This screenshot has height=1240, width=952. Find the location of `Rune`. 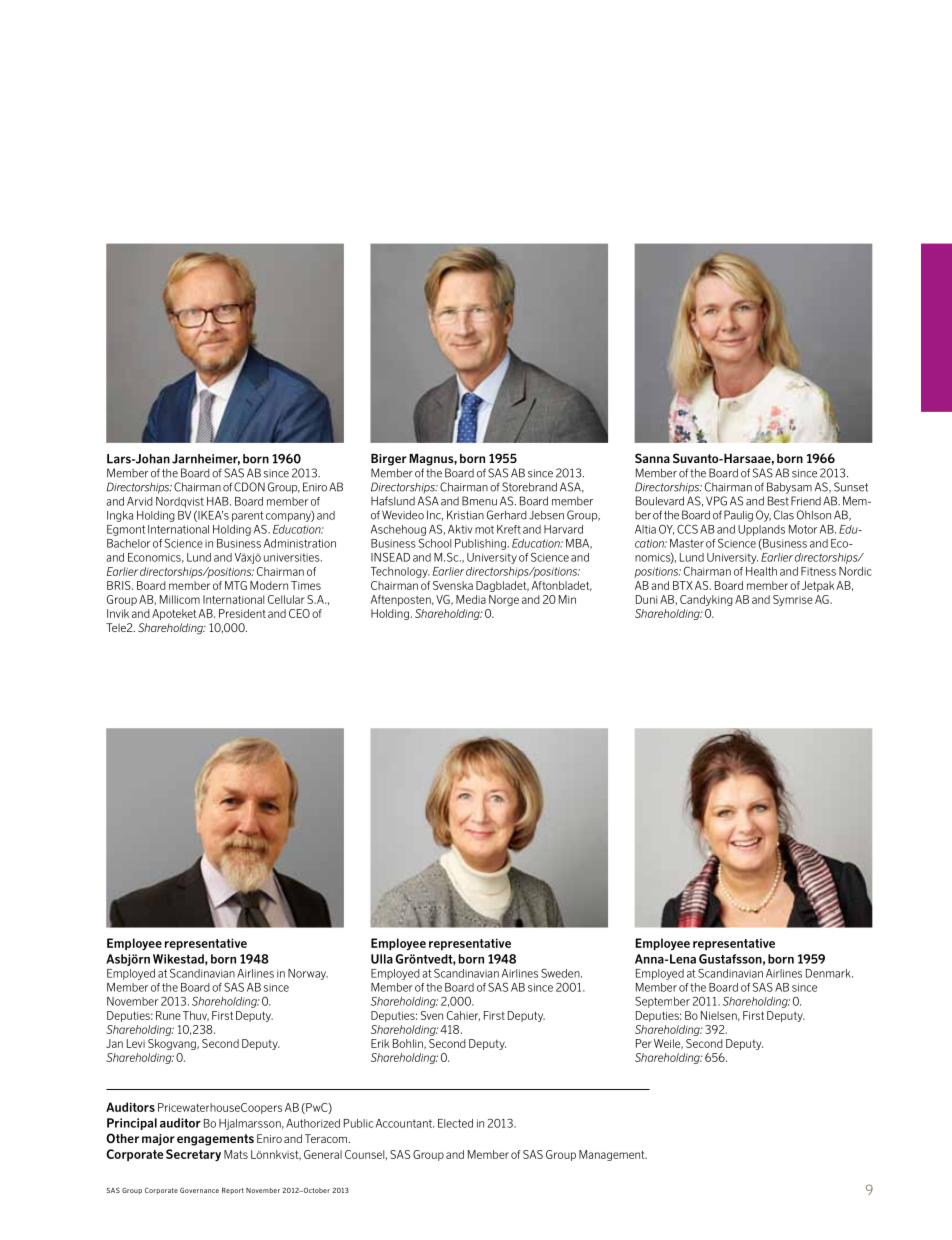

Rune is located at coordinates (168, 1015).
